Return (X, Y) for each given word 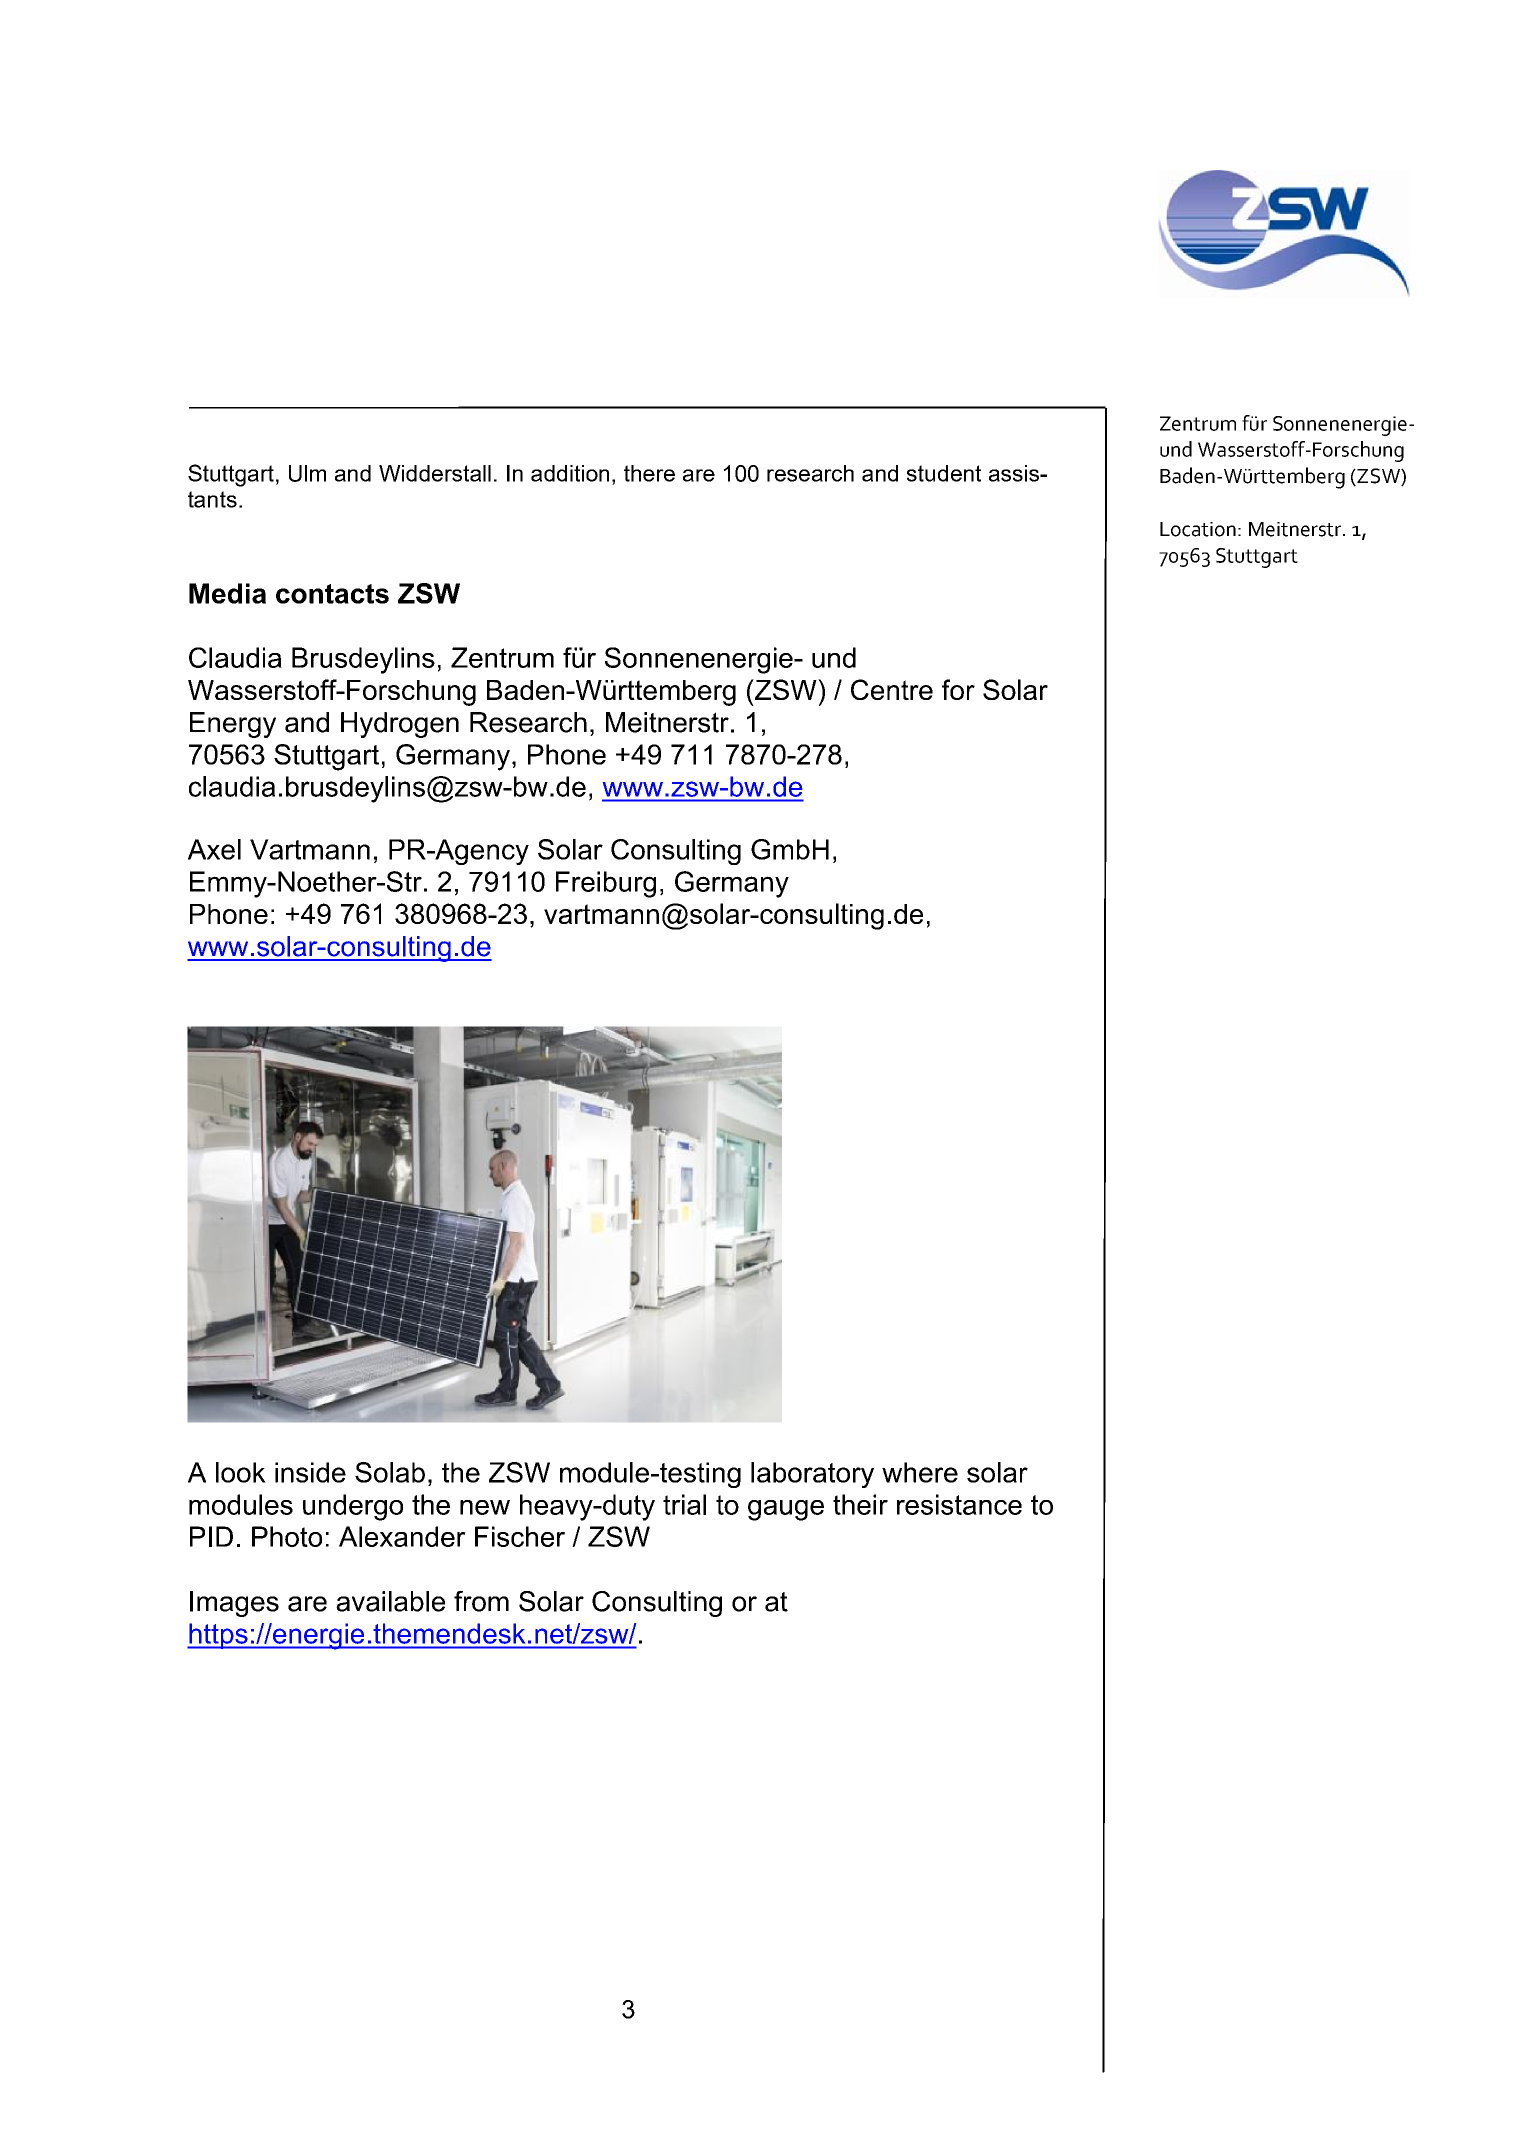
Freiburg (606, 884)
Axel (214, 849)
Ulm (307, 473)
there (649, 473)
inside (310, 1472)
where (920, 1472)
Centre (892, 689)
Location (1198, 529)
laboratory (812, 1475)
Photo (287, 1536)
